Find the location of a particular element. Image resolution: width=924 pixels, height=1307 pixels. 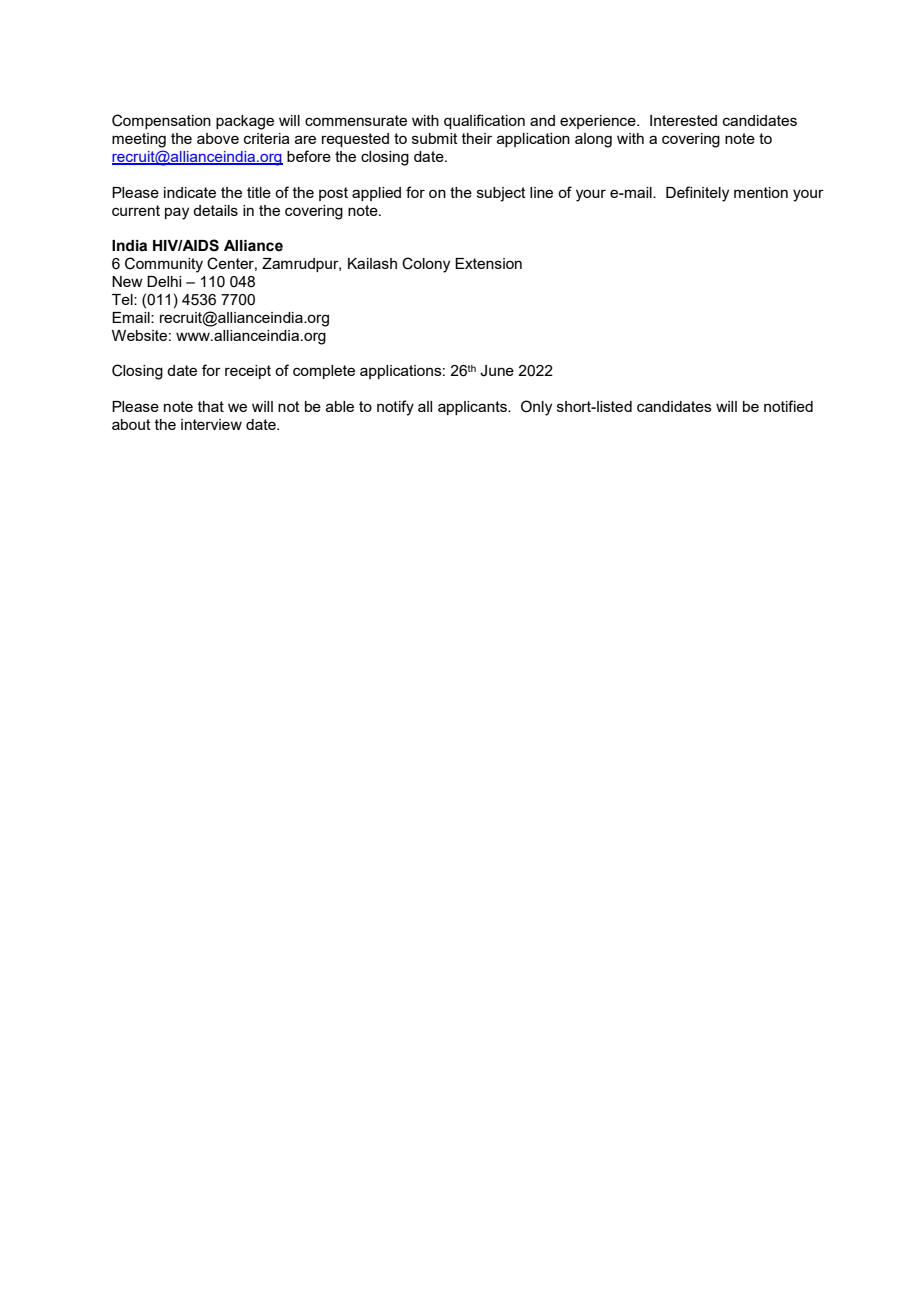

above is located at coordinates (218, 138).
